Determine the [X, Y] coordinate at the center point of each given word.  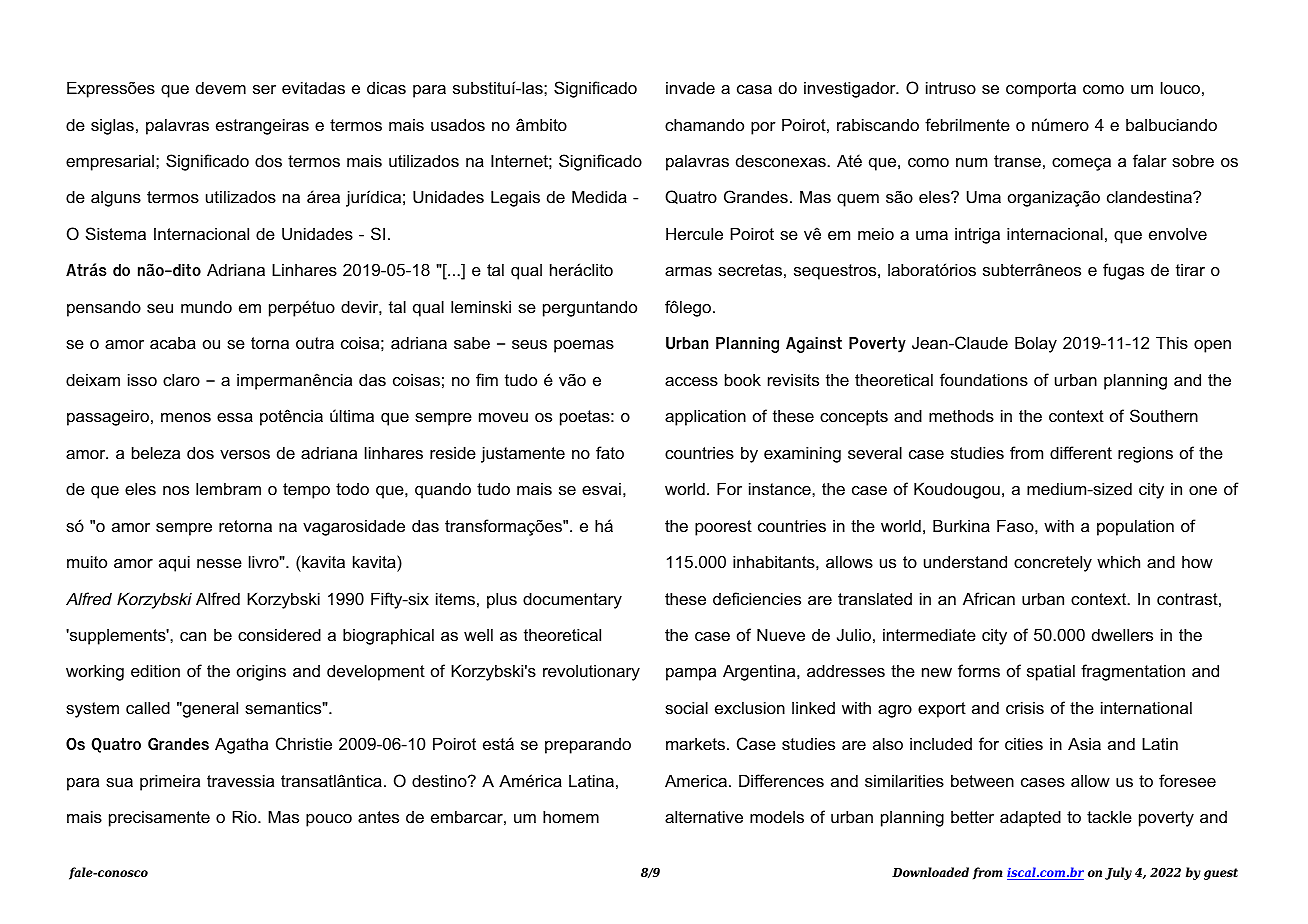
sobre [1193, 160]
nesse [219, 563]
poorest [723, 528]
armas [688, 271]
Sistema [116, 233]
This [1172, 342]
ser [264, 89]
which [1118, 561]
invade [690, 87]
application [705, 417]
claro [181, 379]
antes [378, 817]
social [686, 707]
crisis [1025, 707]
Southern [1164, 415]
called [148, 707]
